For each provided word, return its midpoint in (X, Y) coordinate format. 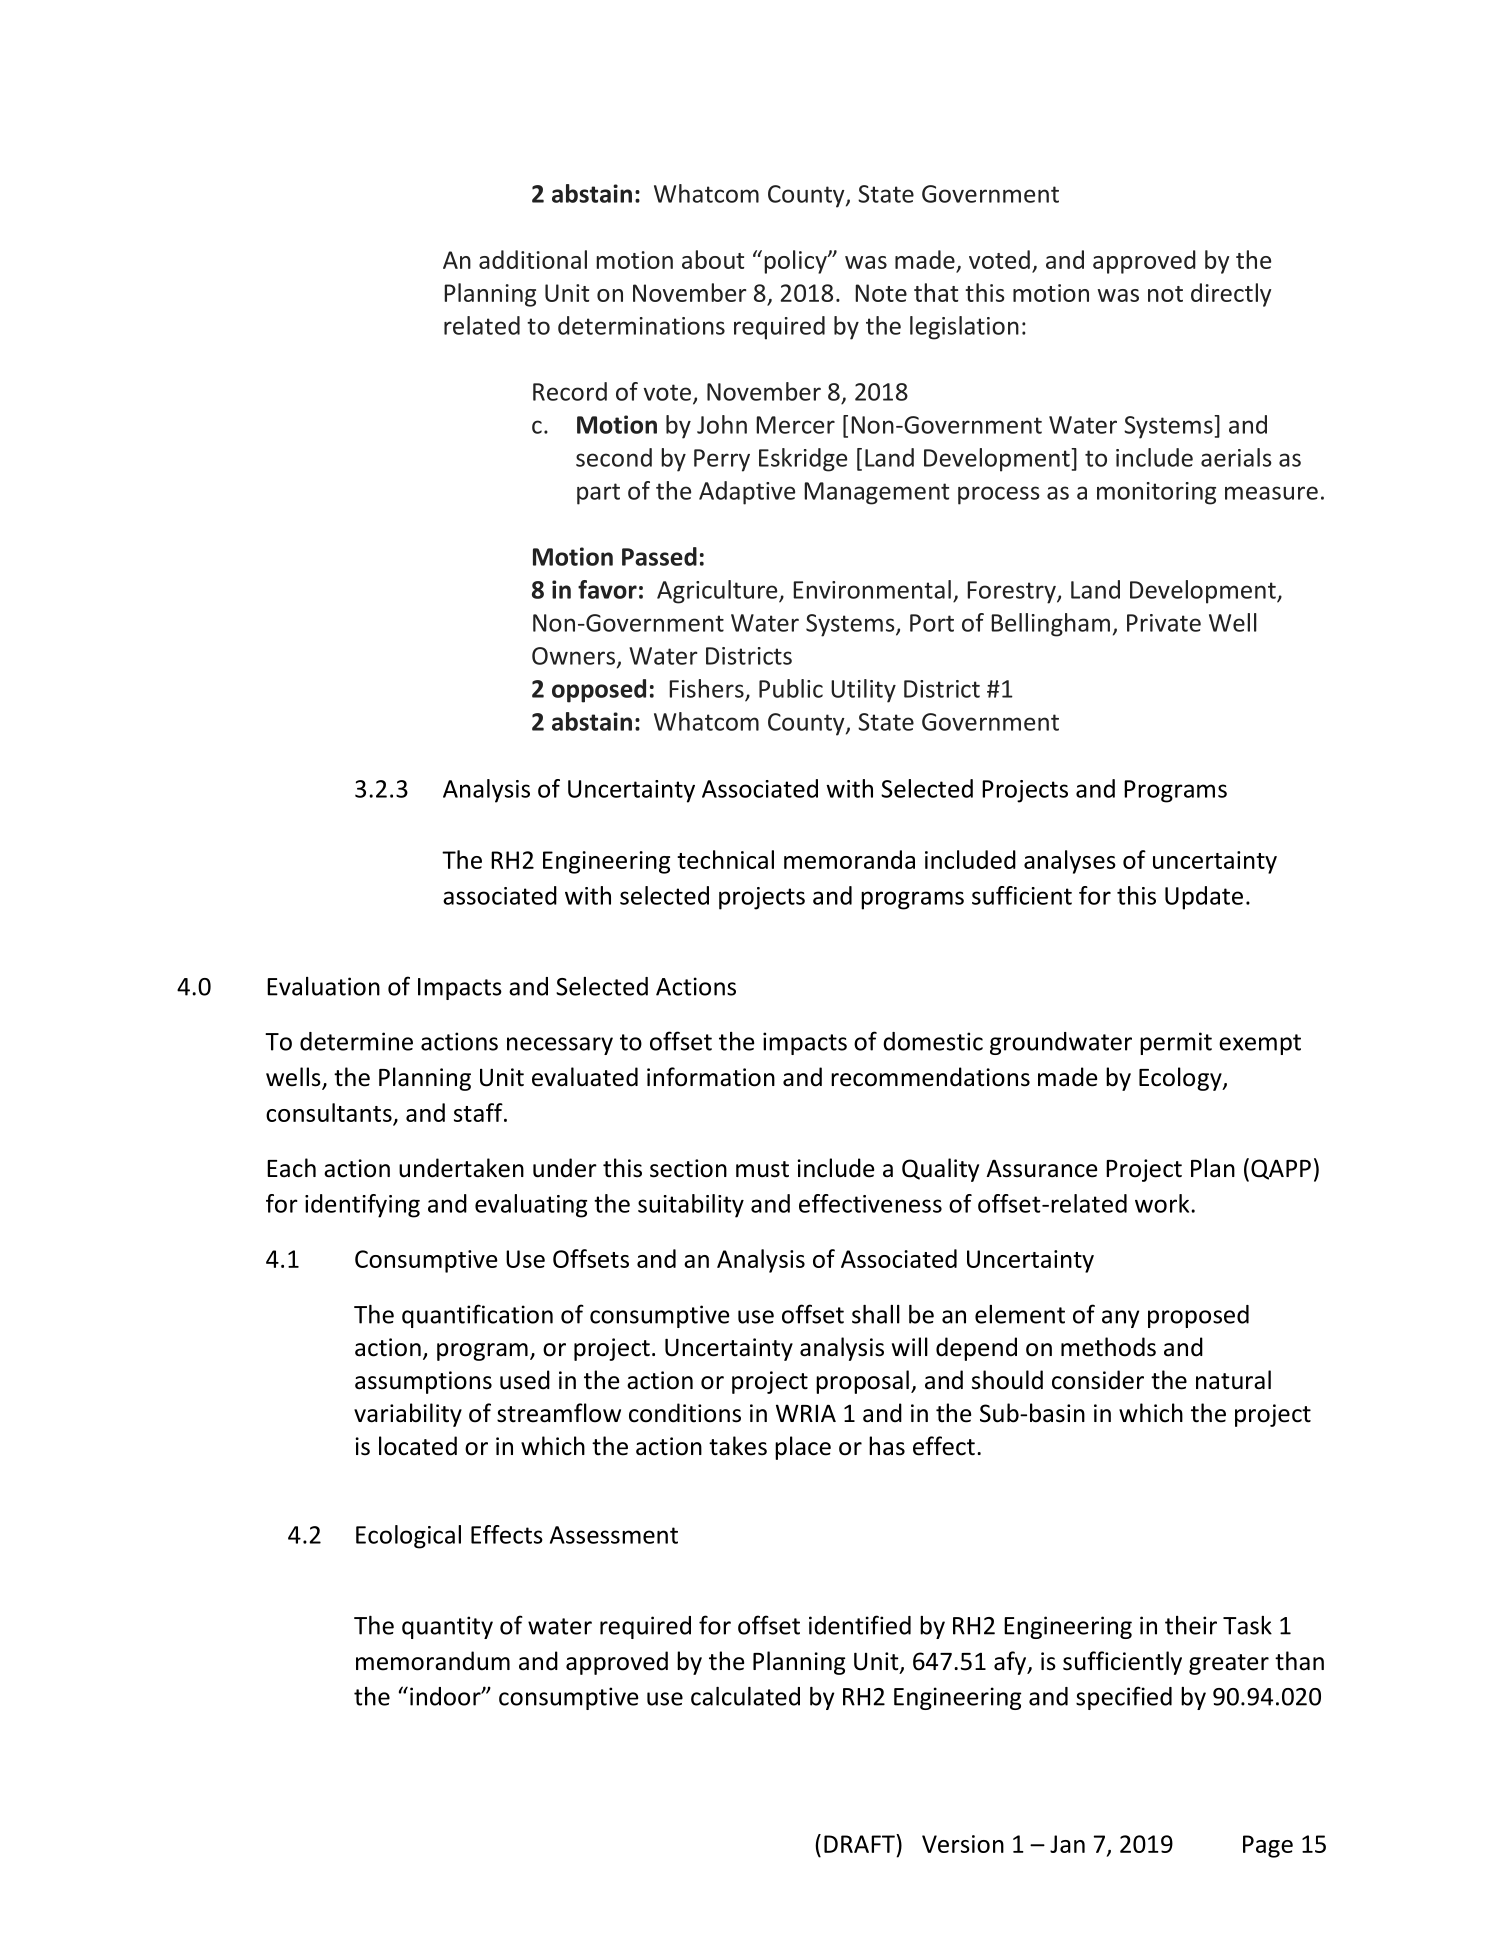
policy (796, 262)
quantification (477, 1316)
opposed (599, 691)
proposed (1198, 1316)
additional (533, 259)
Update (1204, 898)
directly (1231, 295)
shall (876, 1314)
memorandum (433, 1661)
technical (725, 859)
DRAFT (860, 1843)
